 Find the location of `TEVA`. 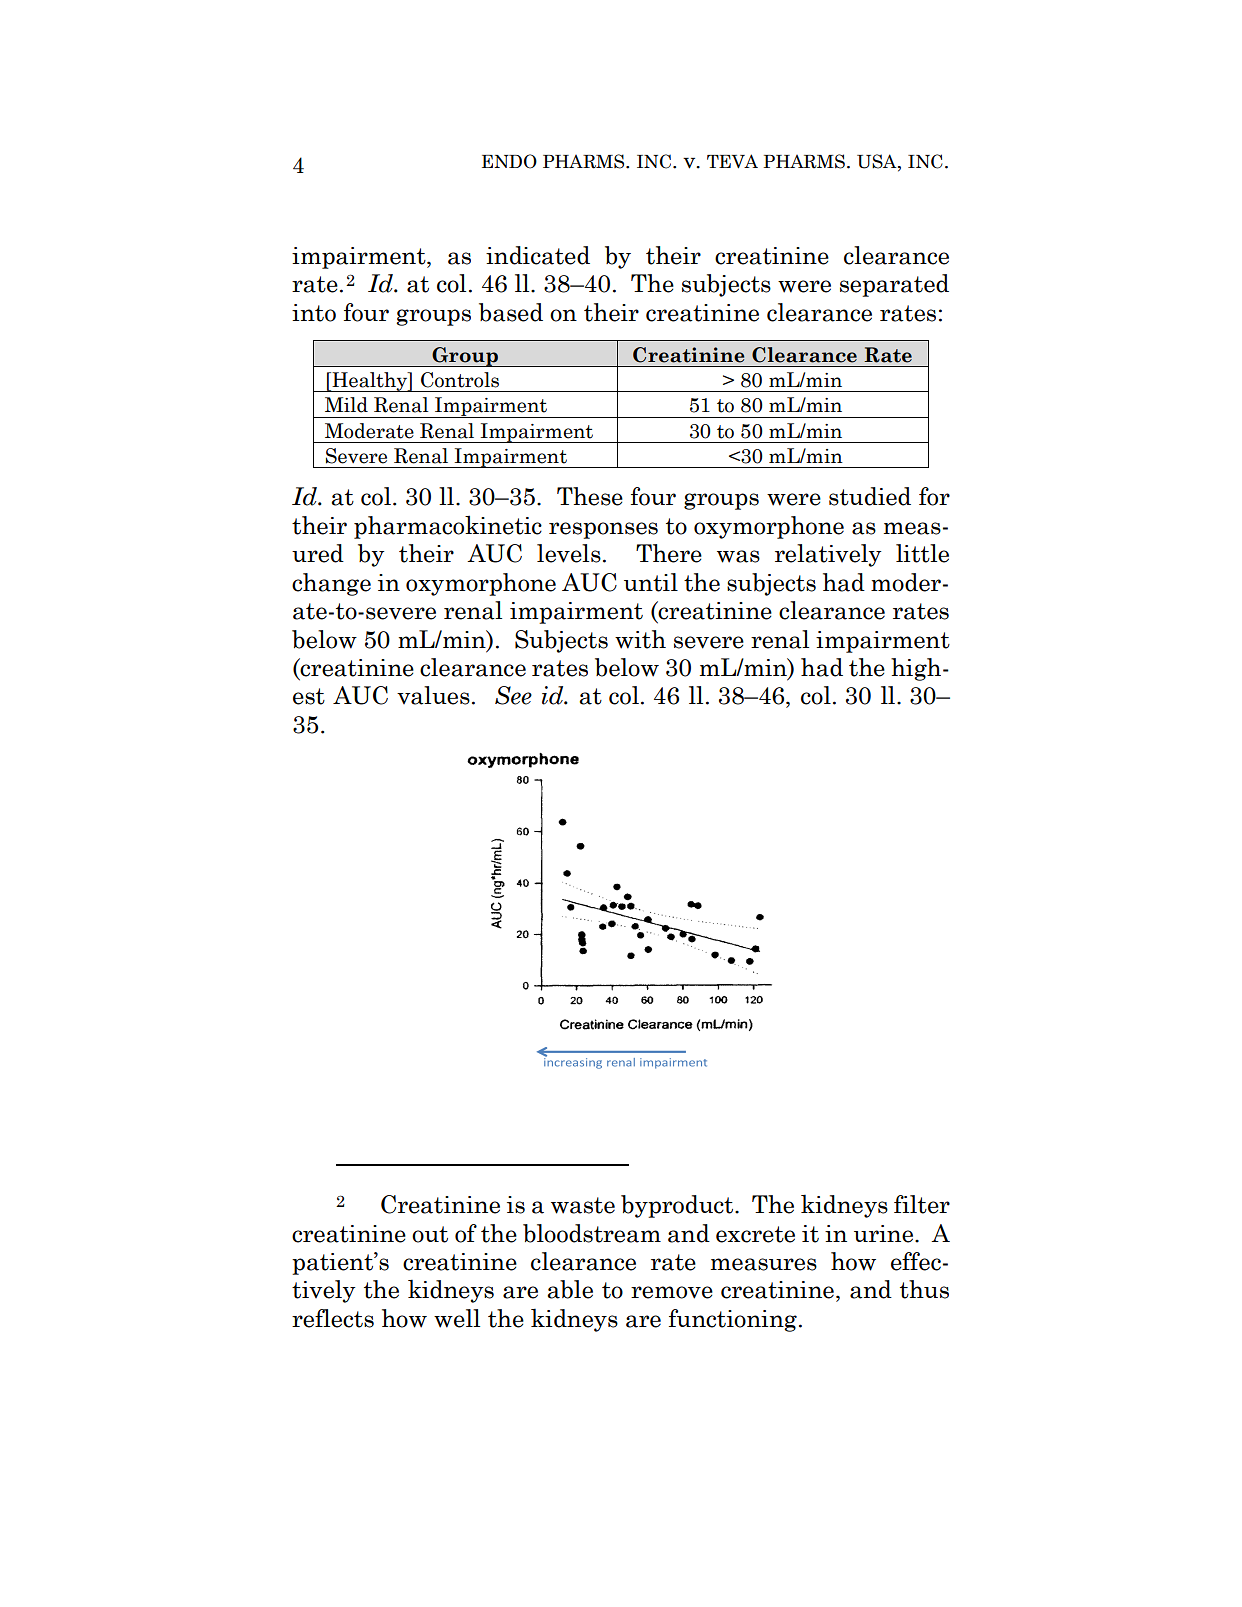

TEVA is located at coordinates (732, 161).
